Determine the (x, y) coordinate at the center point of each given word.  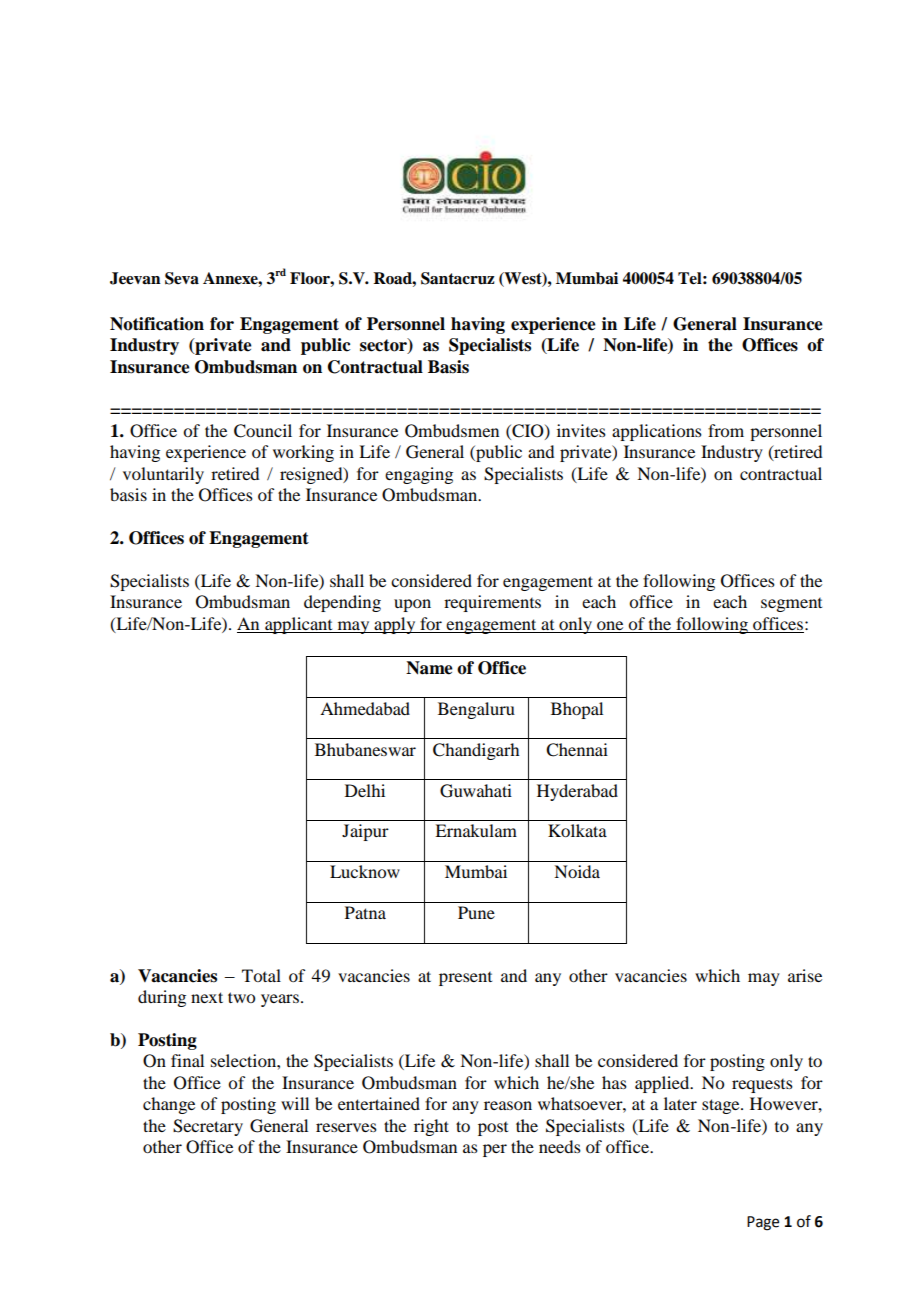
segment (791, 605)
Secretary (208, 1127)
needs (560, 1146)
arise (805, 975)
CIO (528, 431)
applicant (299, 625)
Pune (476, 912)
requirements (492, 603)
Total (261, 975)
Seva (182, 278)
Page (763, 1223)
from (726, 430)
